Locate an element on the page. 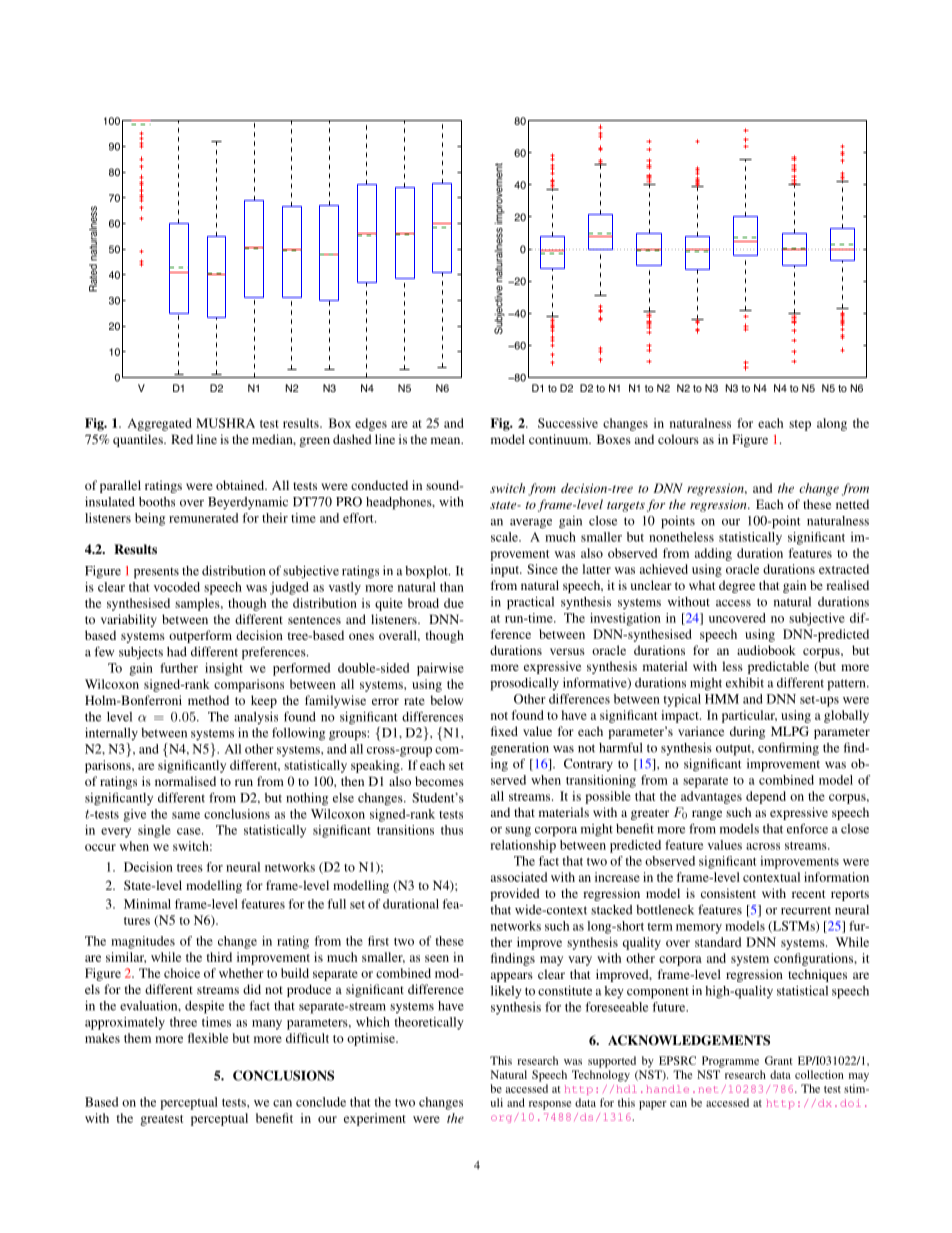 The width and height of the document is (952, 1233). normalised is located at coordinates (185, 781).
